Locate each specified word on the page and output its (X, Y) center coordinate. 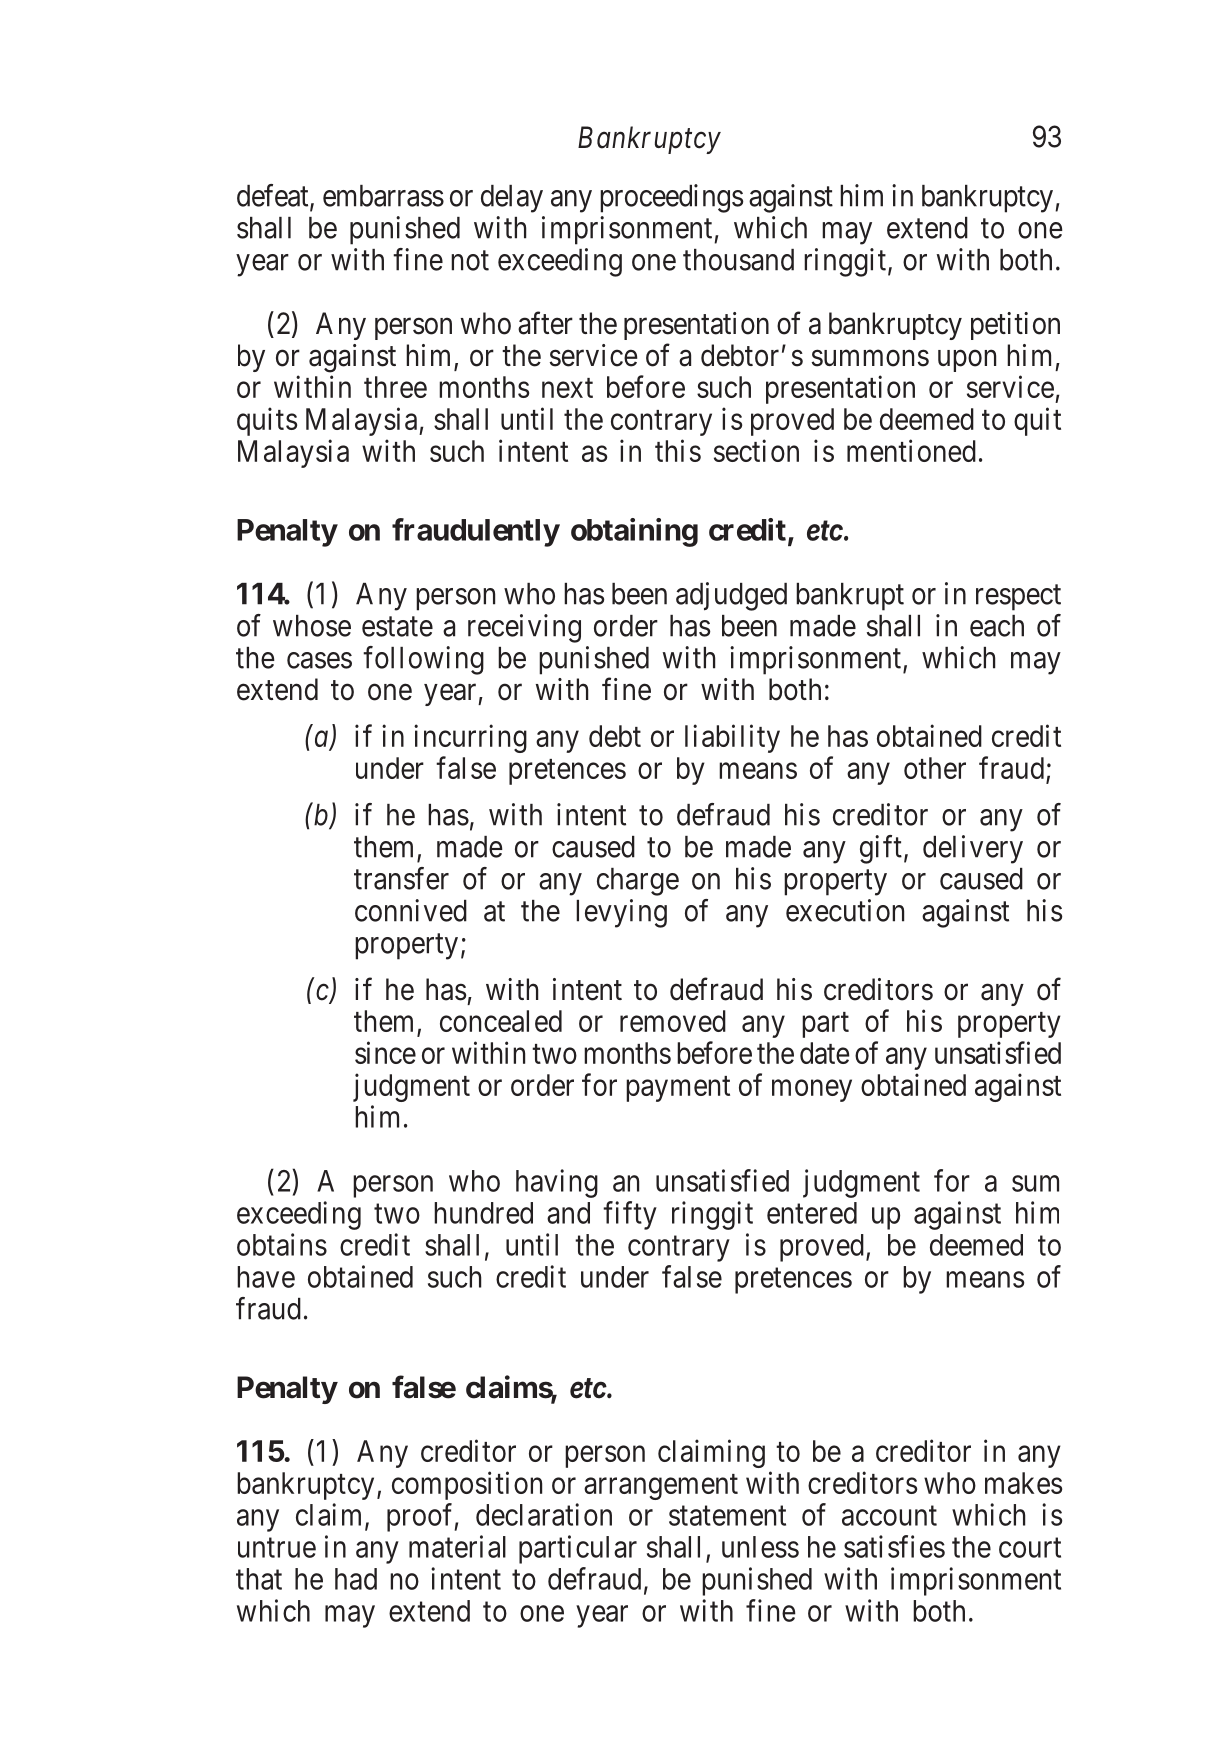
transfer (401, 878)
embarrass (383, 196)
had (356, 1579)
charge (638, 882)
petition (1015, 326)
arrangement (661, 1487)
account (889, 1516)
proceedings (671, 198)
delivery (973, 849)
